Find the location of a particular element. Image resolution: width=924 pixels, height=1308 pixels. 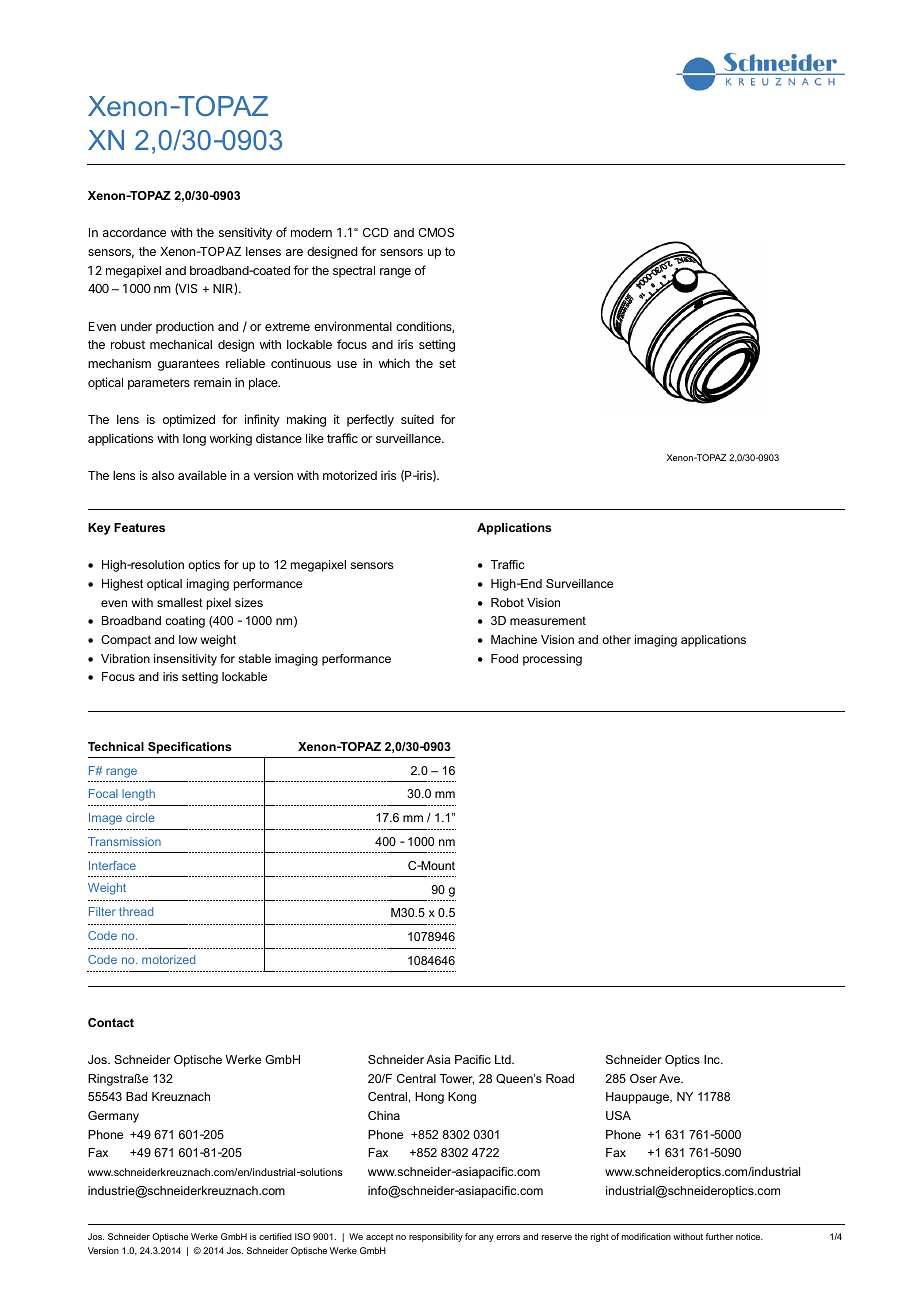

Robot is located at coordinates (507, 602).
